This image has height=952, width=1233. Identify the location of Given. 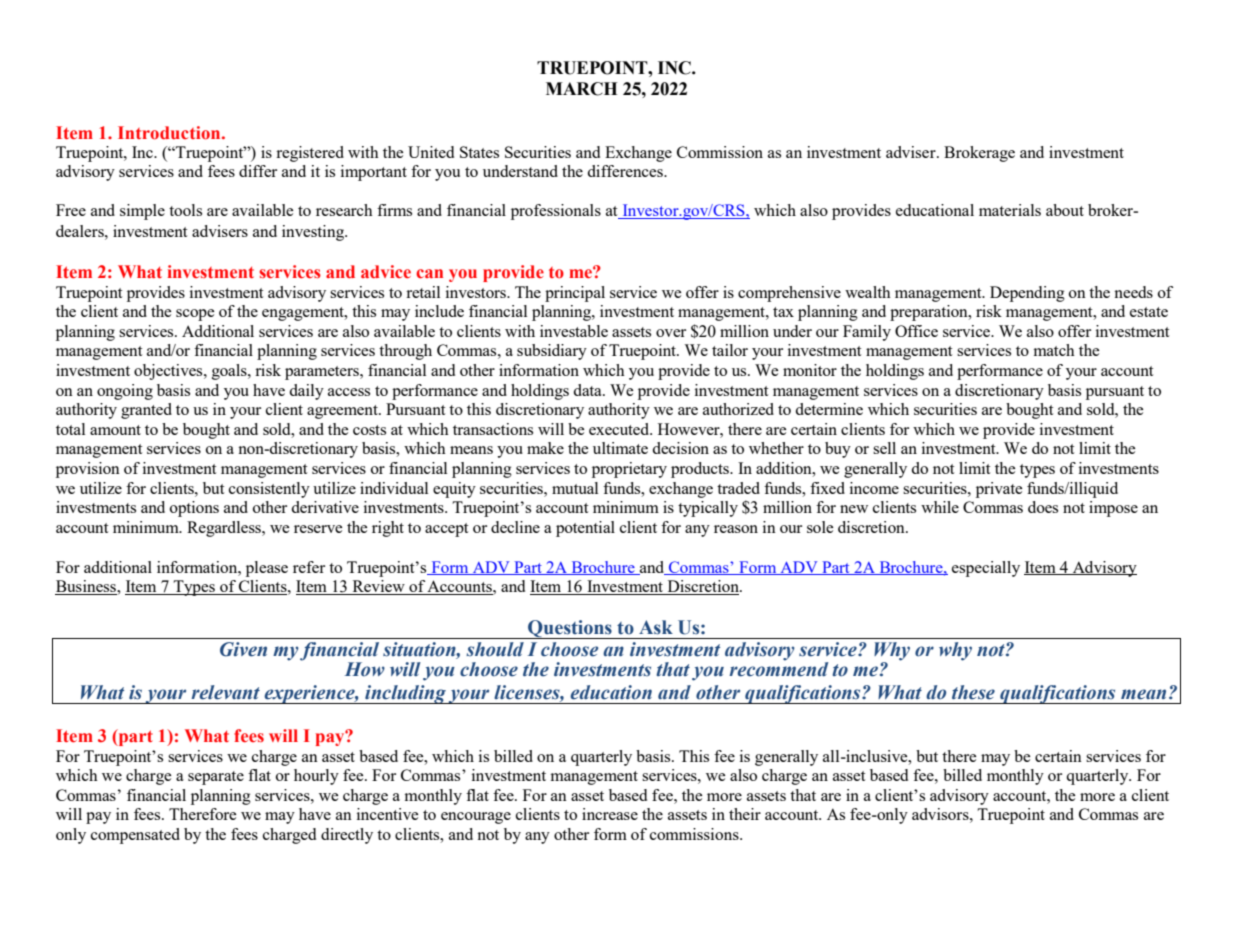
(243, 649).
